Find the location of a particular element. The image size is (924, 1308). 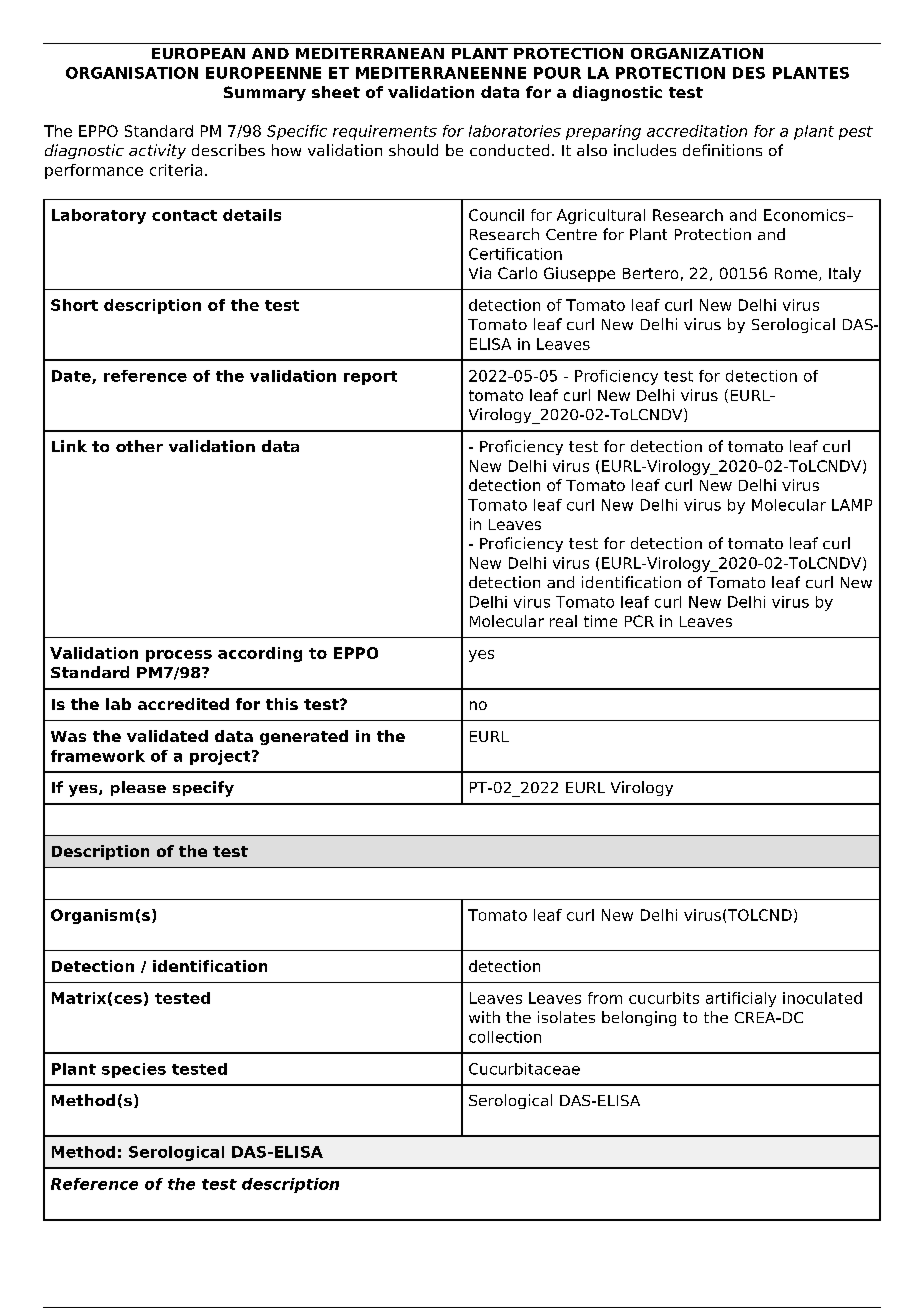

LAMP is located at coordinates (852, 505).
